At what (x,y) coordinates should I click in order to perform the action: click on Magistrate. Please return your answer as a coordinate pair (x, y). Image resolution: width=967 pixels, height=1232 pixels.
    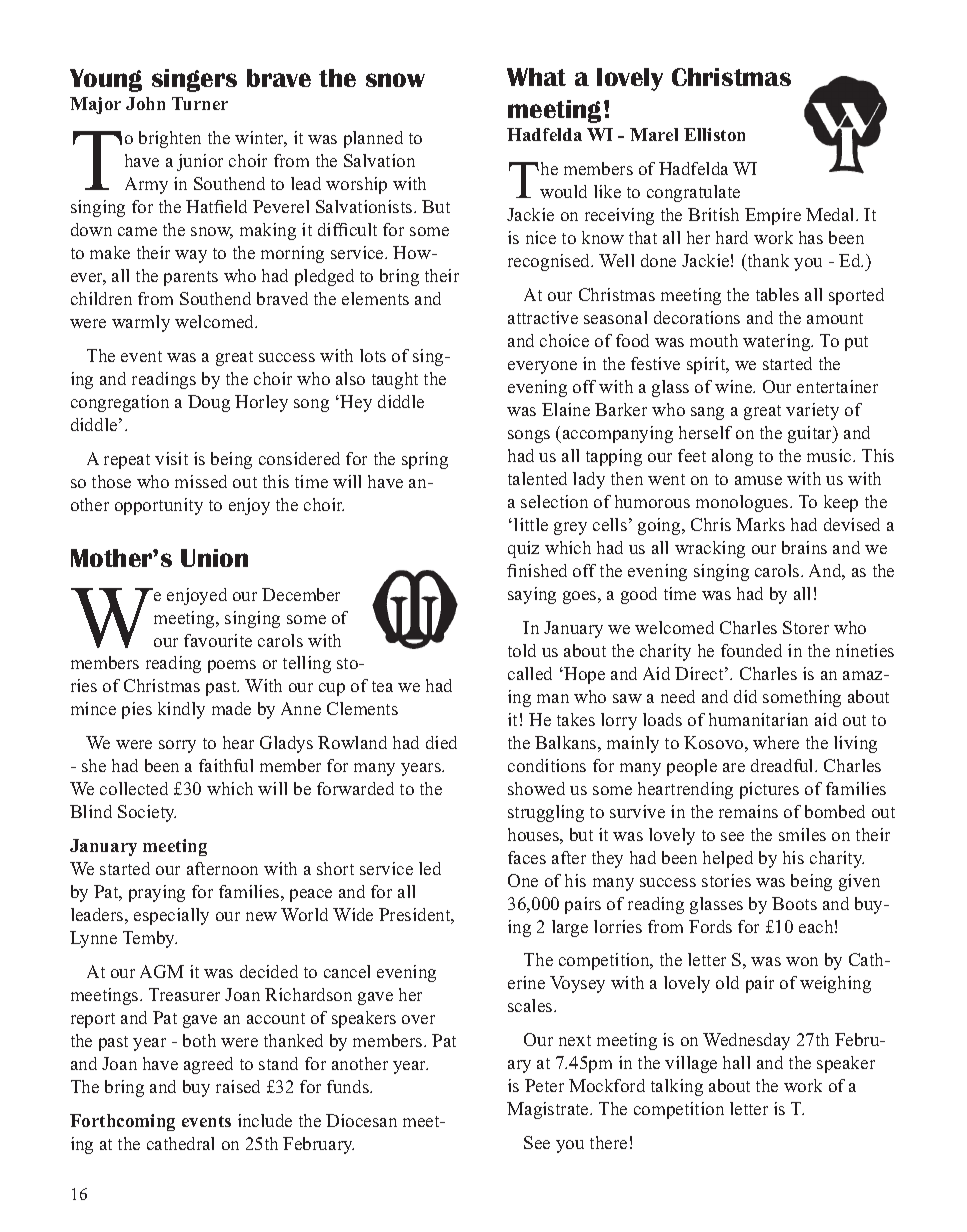
    Looking at the image, I should click on (549, 1110).
